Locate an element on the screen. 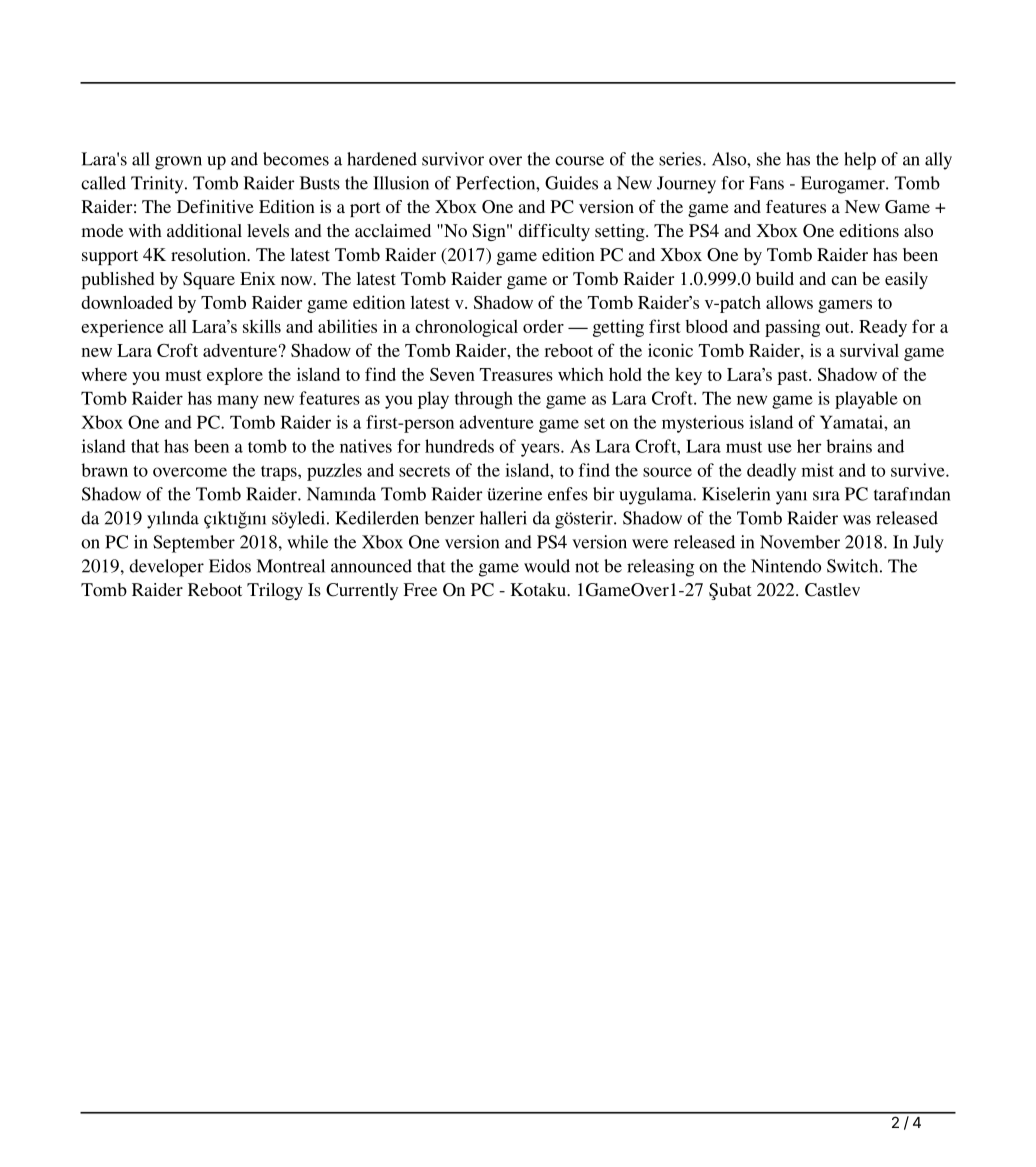 The image size is (1036, 1167). Kotaku is located at coordinates (539, 589).
